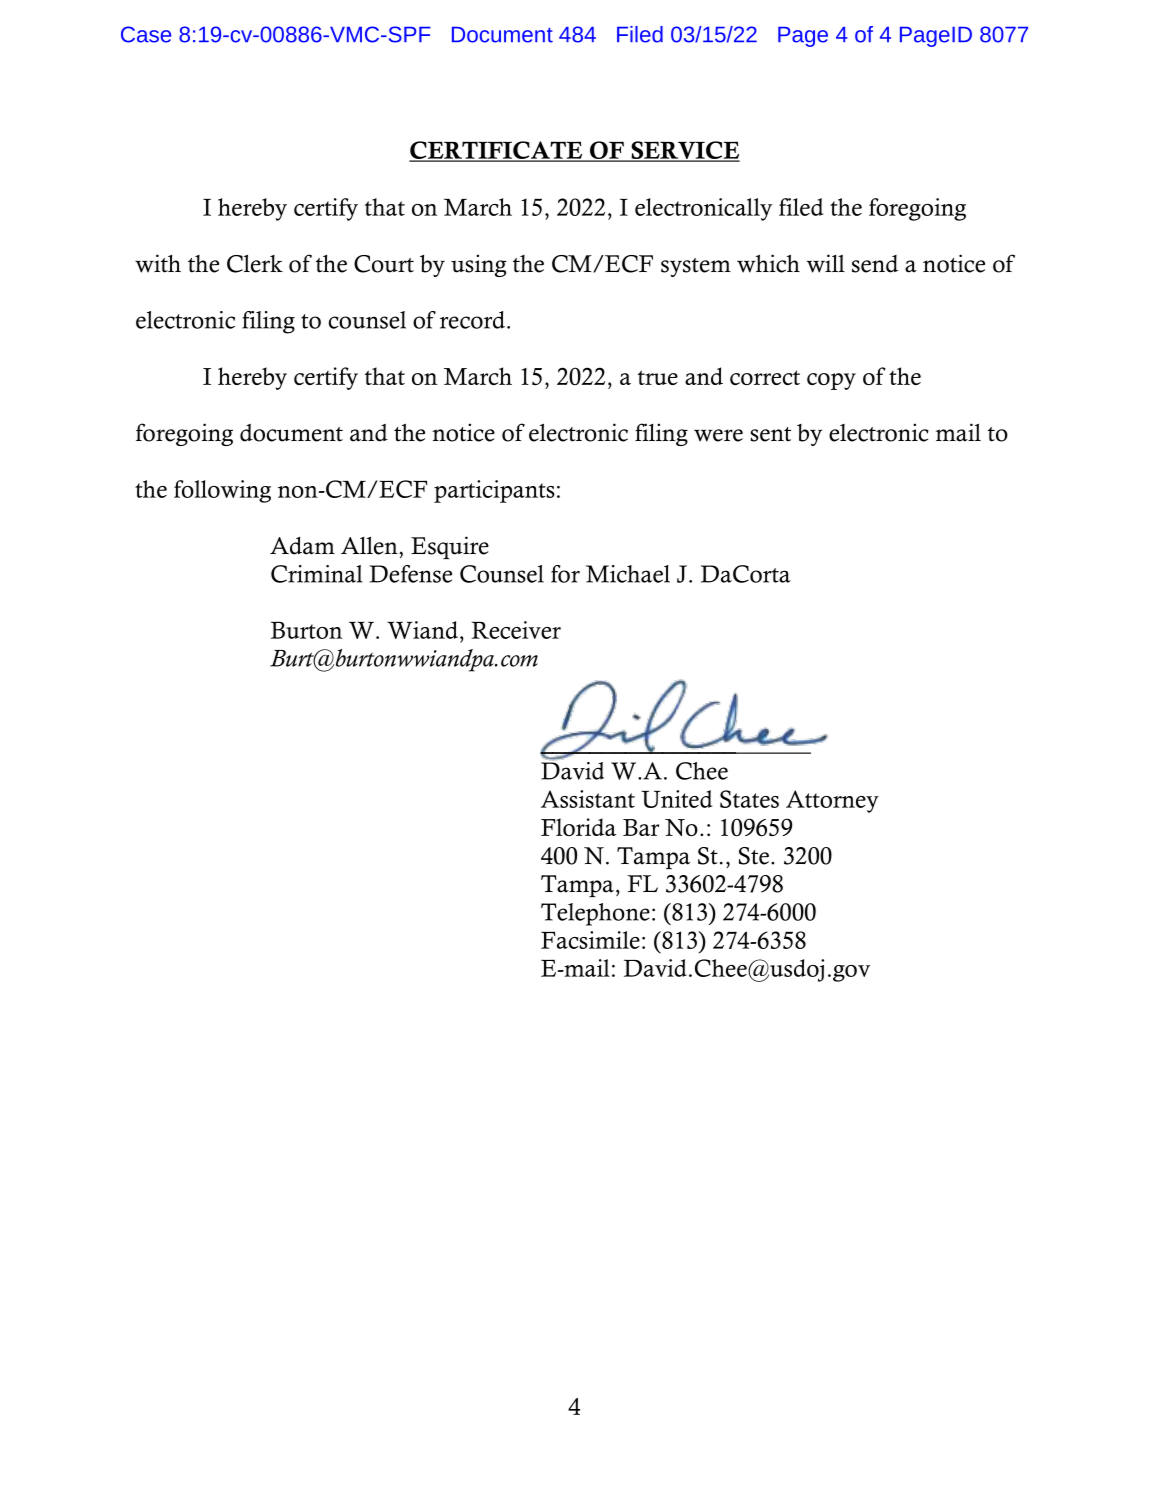 This page has height=1488, width=1149. What do you see at coordinates (684, 151) in the page?
I see `SERVICE` at bounding box center [684, 151].
